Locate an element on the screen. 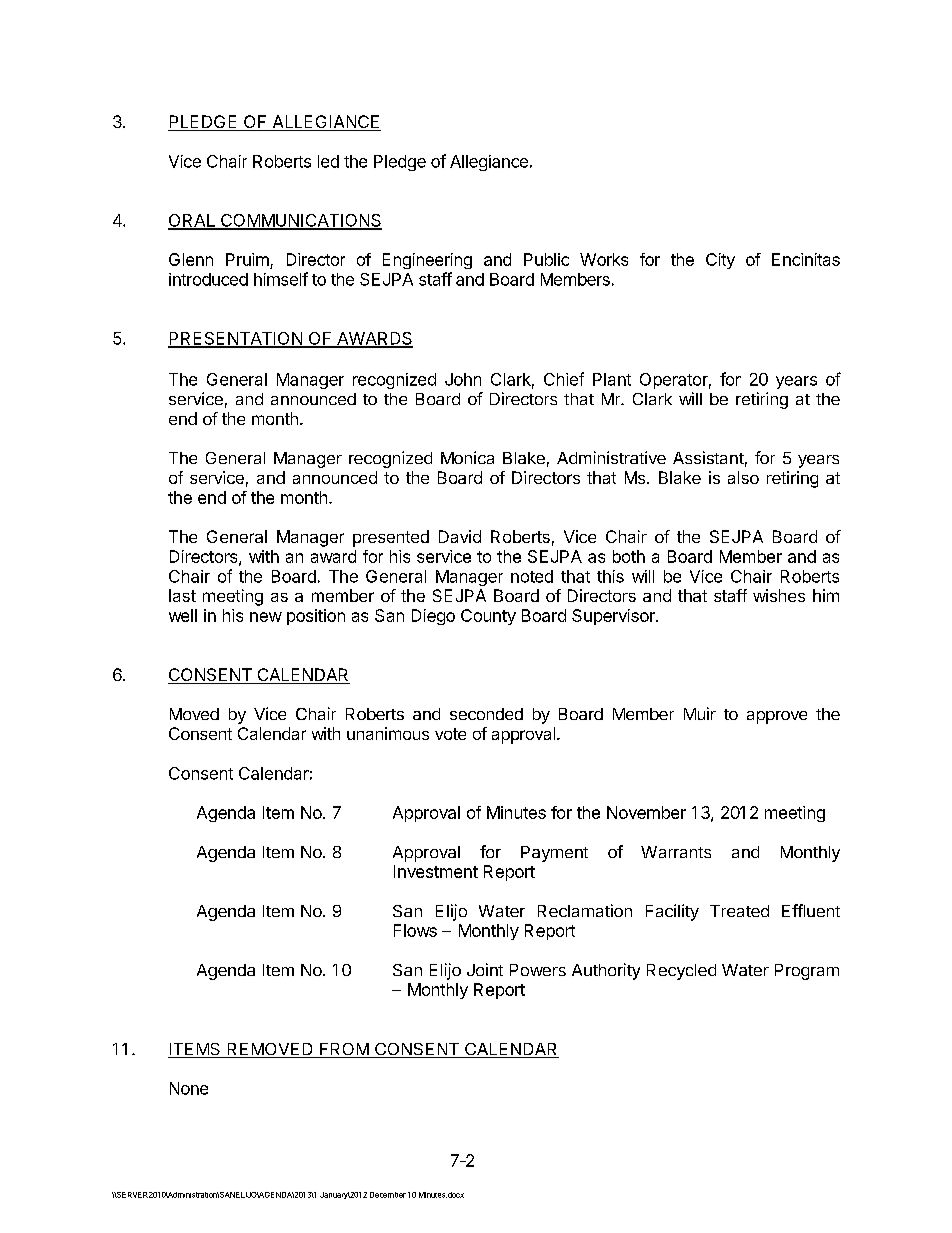 This screenshot has width=952, height=1233. City is located at coordinates (720, 261).
